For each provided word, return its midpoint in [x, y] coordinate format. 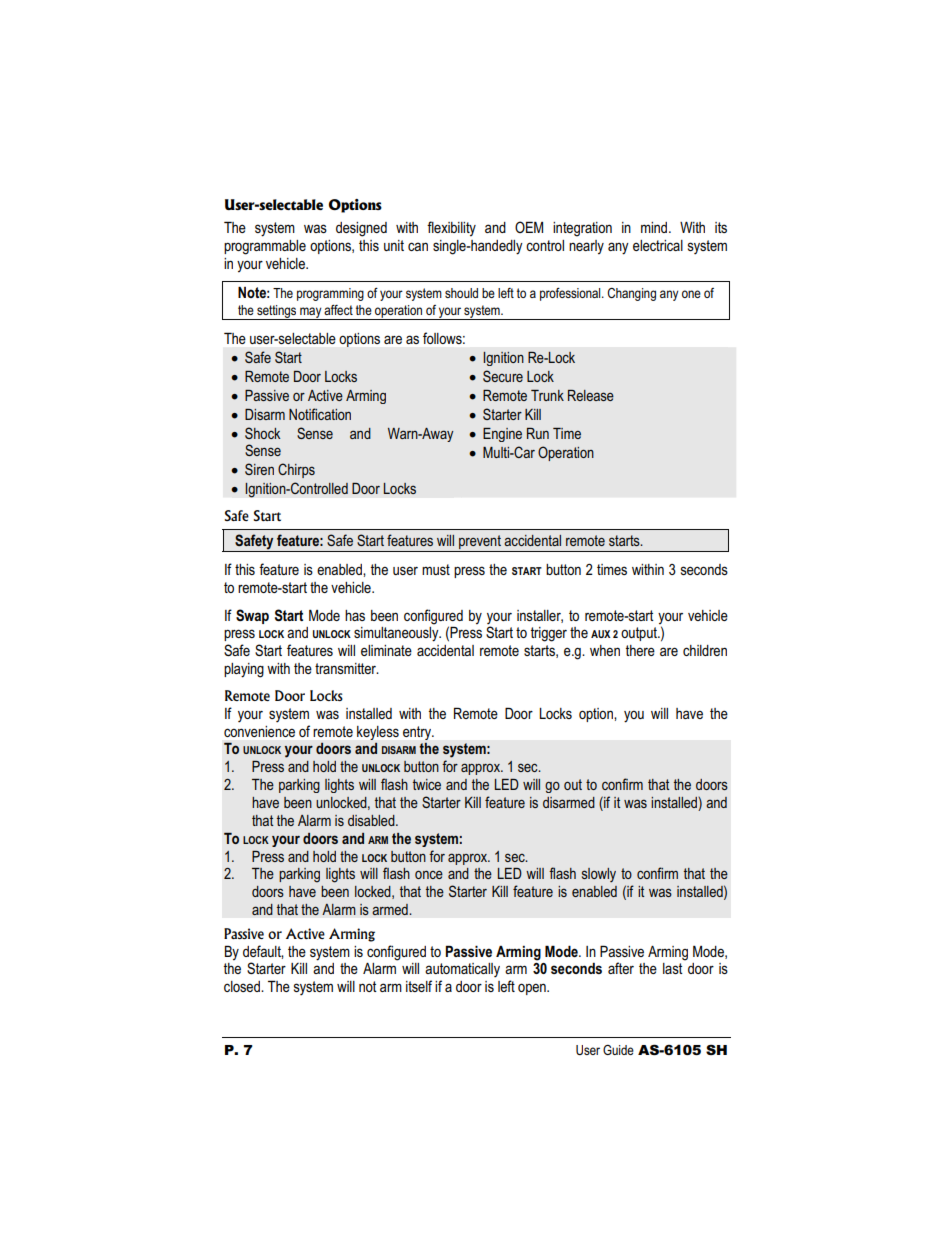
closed [243, 986]
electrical [658, 245]
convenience [259, 731]
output [640, 634]
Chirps [296, 470]
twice [427, 784]
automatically [462, 970]
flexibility [451, 228]
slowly [599, 875]
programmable [265, 247]
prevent [480, 543]
